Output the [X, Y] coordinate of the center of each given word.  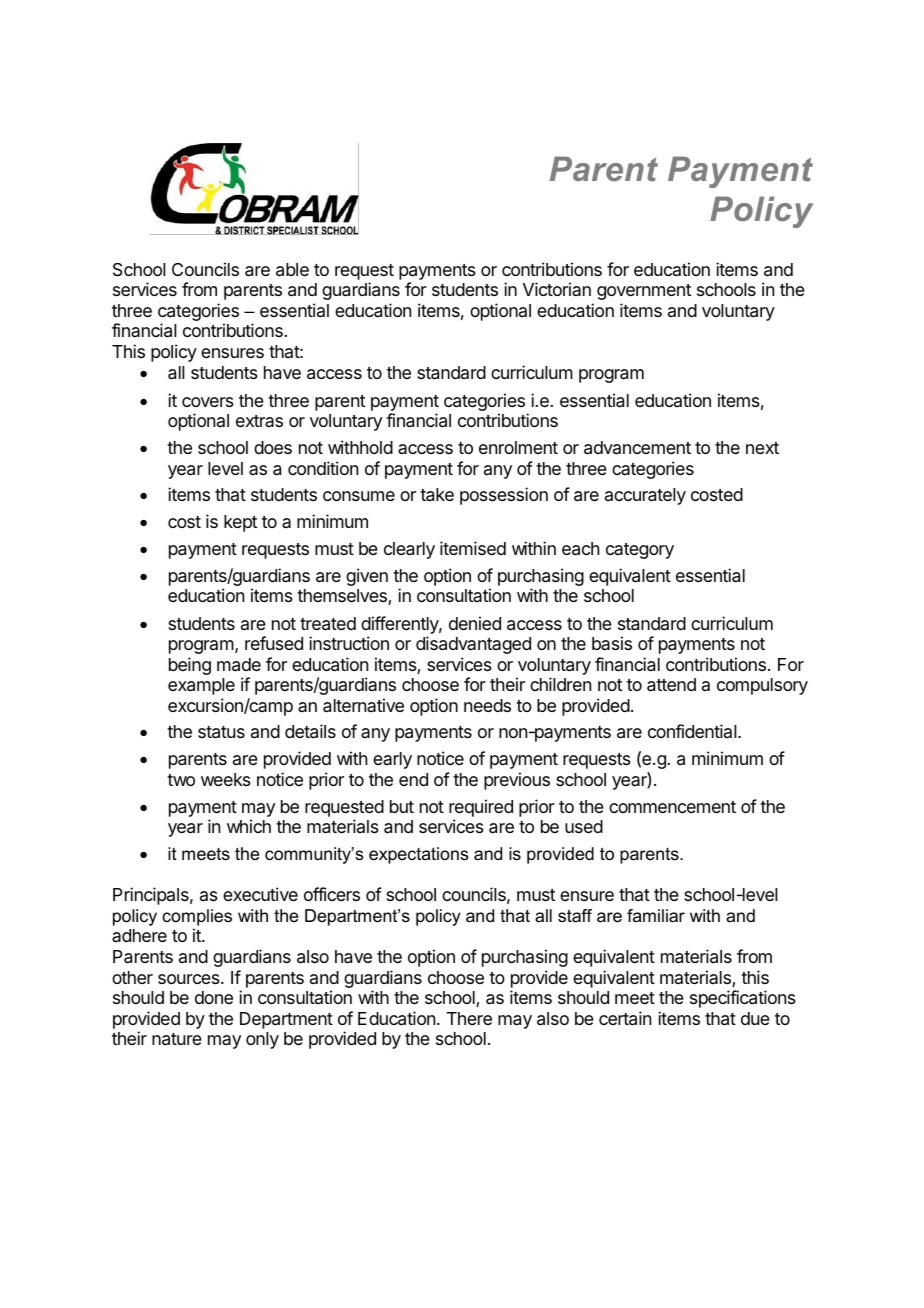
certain [625, 1018]
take [437, 495]
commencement [672, 807]
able [292, 270]
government [644, 292]
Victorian [557, 289]
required [481, 808]
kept [240, 523]
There [469, 1018]
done [214, 997]
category [640, 551]
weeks [226, 779]
